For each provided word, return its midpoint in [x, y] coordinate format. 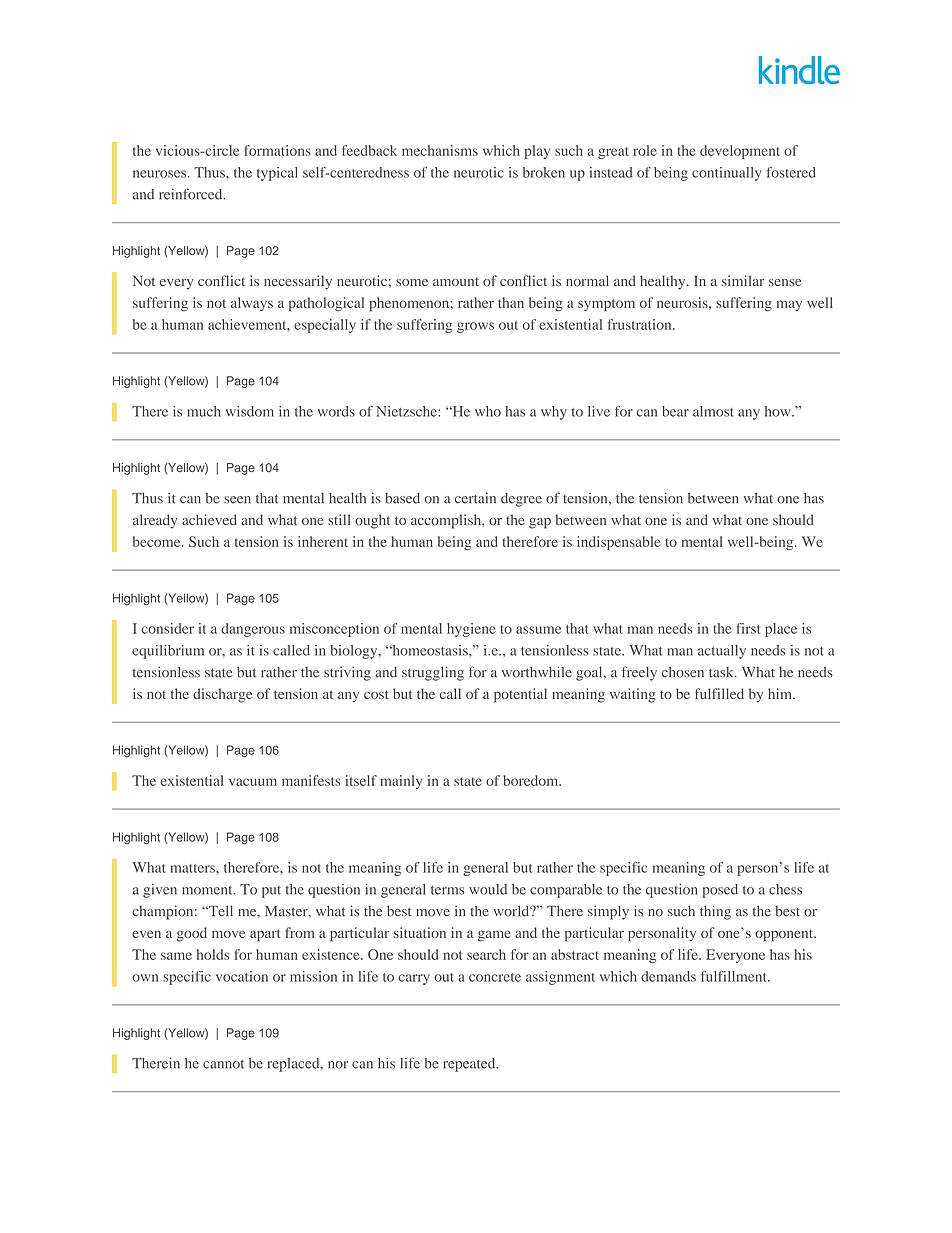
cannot [223, 1064]
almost [713, 411]
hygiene [471, 630]
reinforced [192, 194]
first [748, 628]
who [488, 411]
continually [727, 174]
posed [720, 891]
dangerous [253, 630]
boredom [532, 780]
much [204, 411]
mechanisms [440, 150]
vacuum [253, 782]
